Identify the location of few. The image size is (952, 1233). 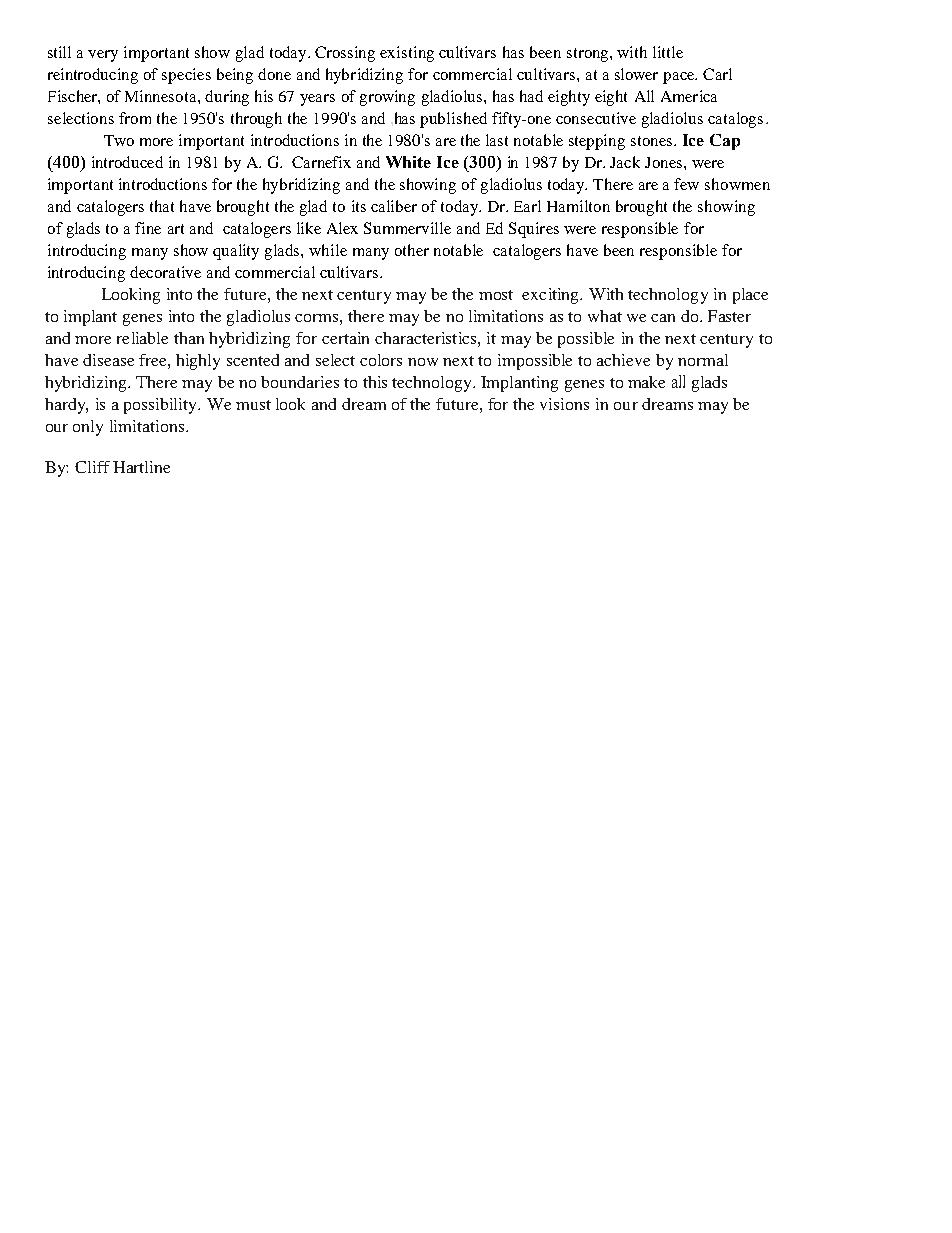
(686, 184).
